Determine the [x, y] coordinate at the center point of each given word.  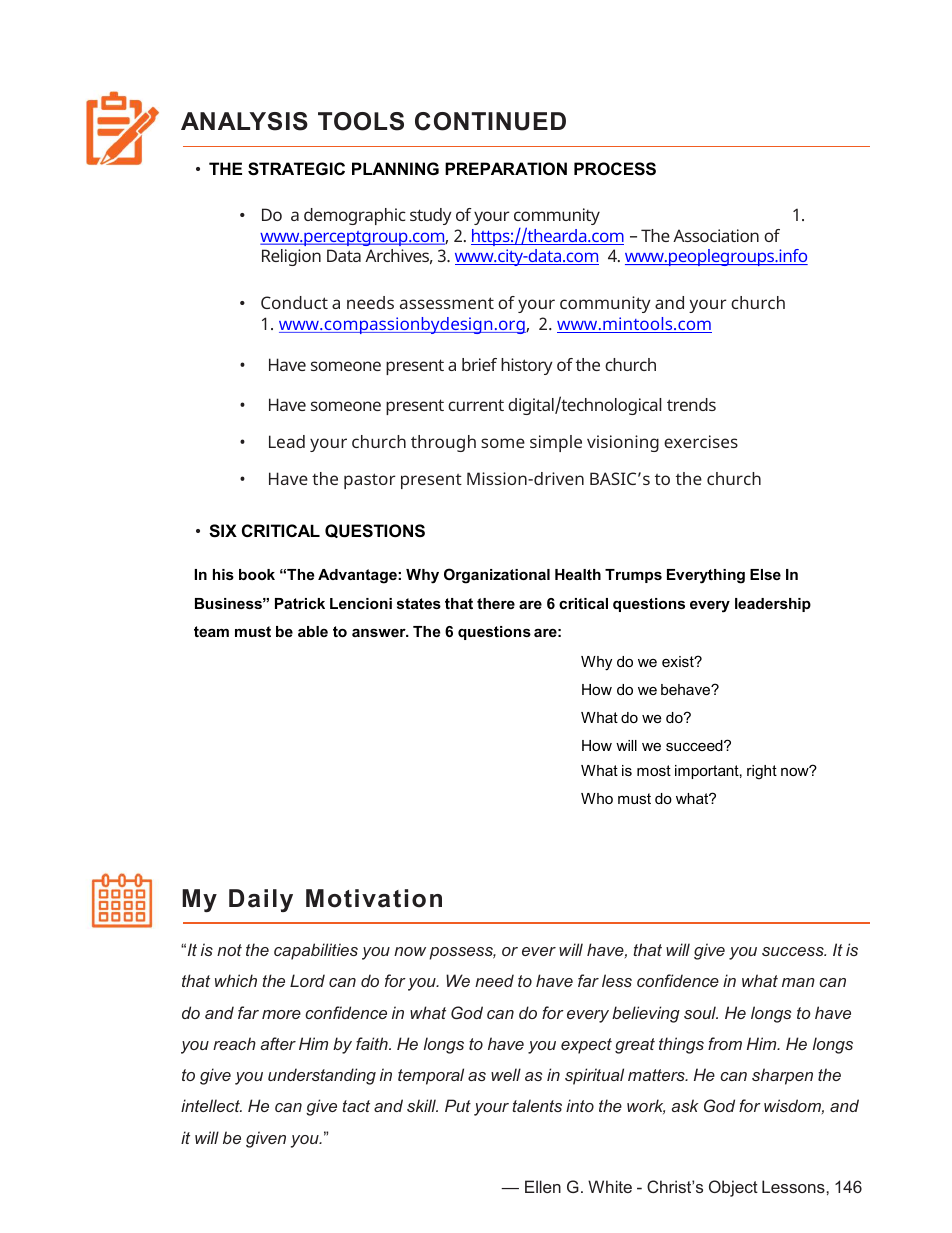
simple [556, 443]
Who [597, 798]
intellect [211, 1105]
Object [733, 1188]
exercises [701, 441]
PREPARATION [506, 168]
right [762, 772]
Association [716, 235]
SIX [223, 531]
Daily [261, 900]
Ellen [543, 1186]
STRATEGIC [296, 169]
